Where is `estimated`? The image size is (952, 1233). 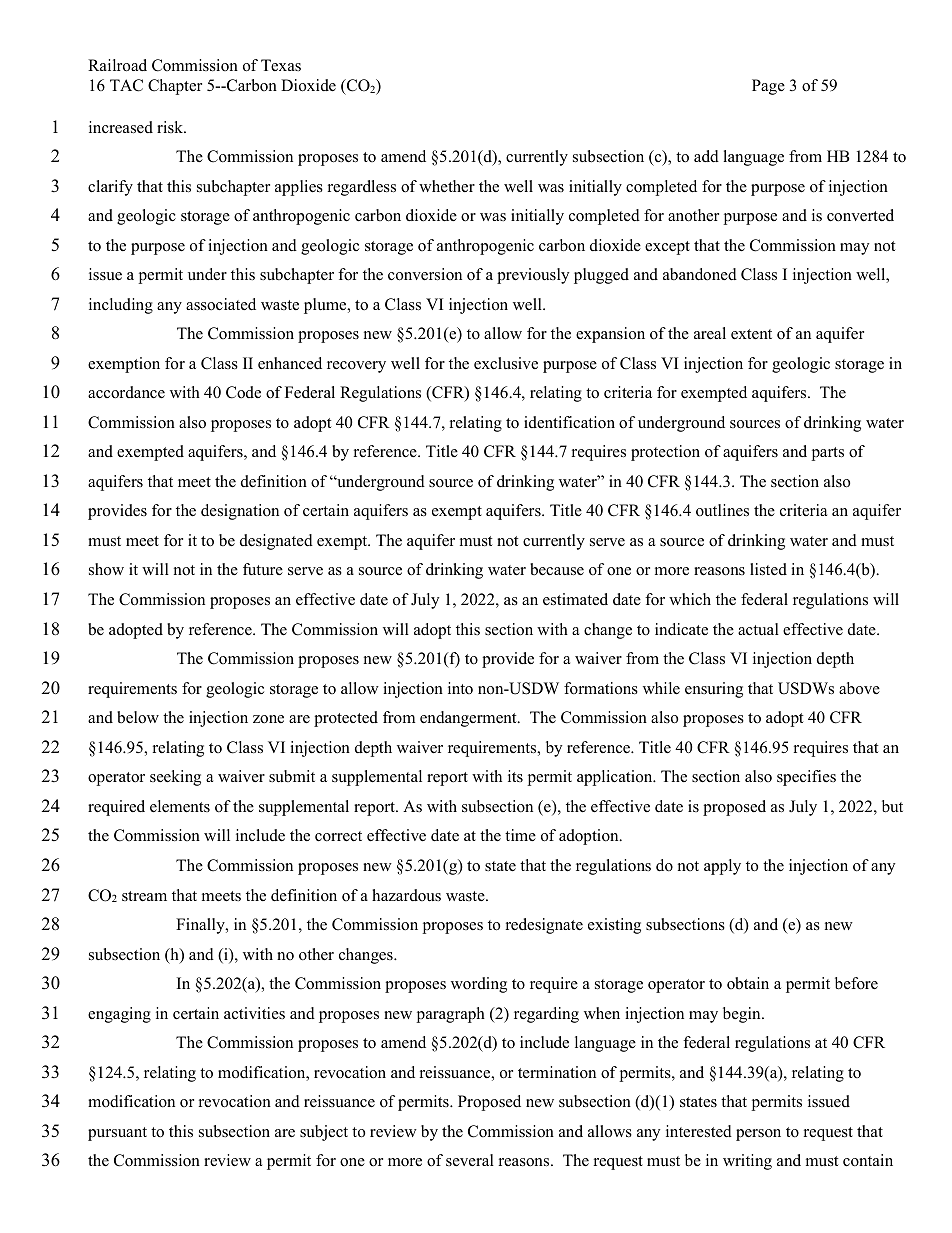 estimated is located at coordinates (575, 599).
